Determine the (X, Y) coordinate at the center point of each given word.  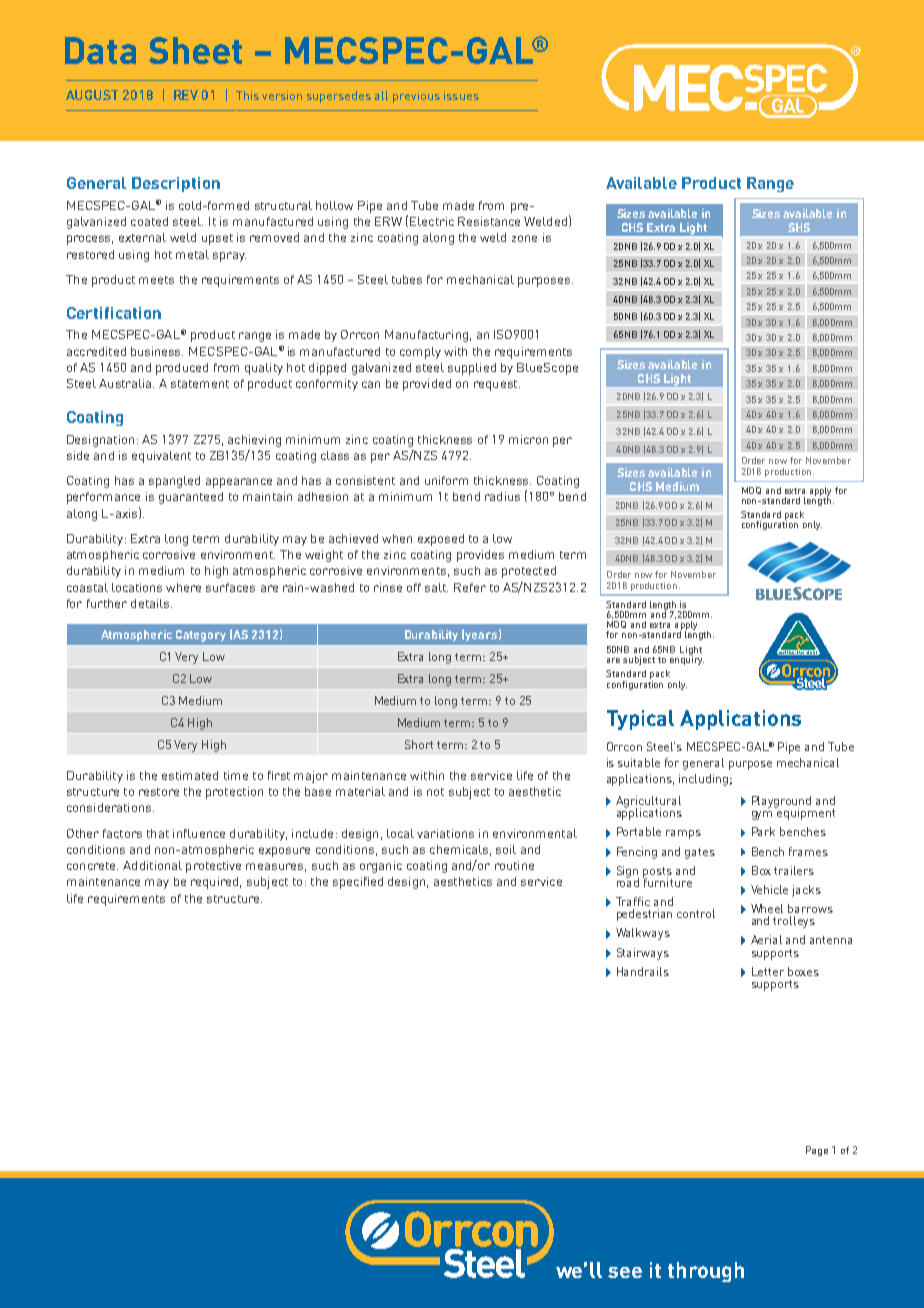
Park (763, 831)
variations (445, 833)
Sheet (195, 50)
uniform (446, 480)
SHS (799, 227)
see (625, 1272)
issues (461, 95)
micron (528, 439)
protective (213, 867)
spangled (174, 482)
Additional (152, 865)
